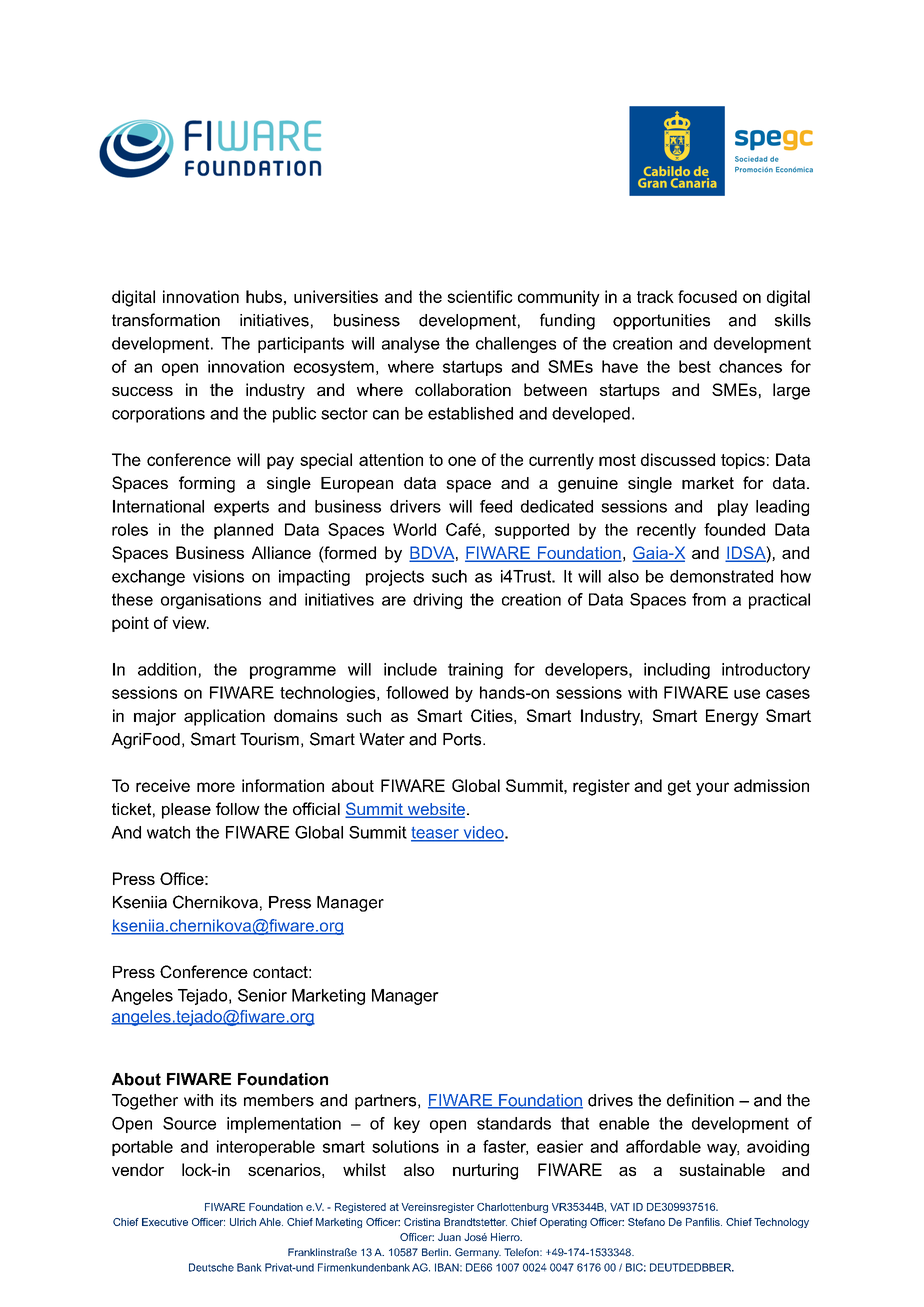 The width and height of the screenshot is (924, 1307). Describe the element at coordinates (712, 789) in the screenshot. I see `your` at that location.
